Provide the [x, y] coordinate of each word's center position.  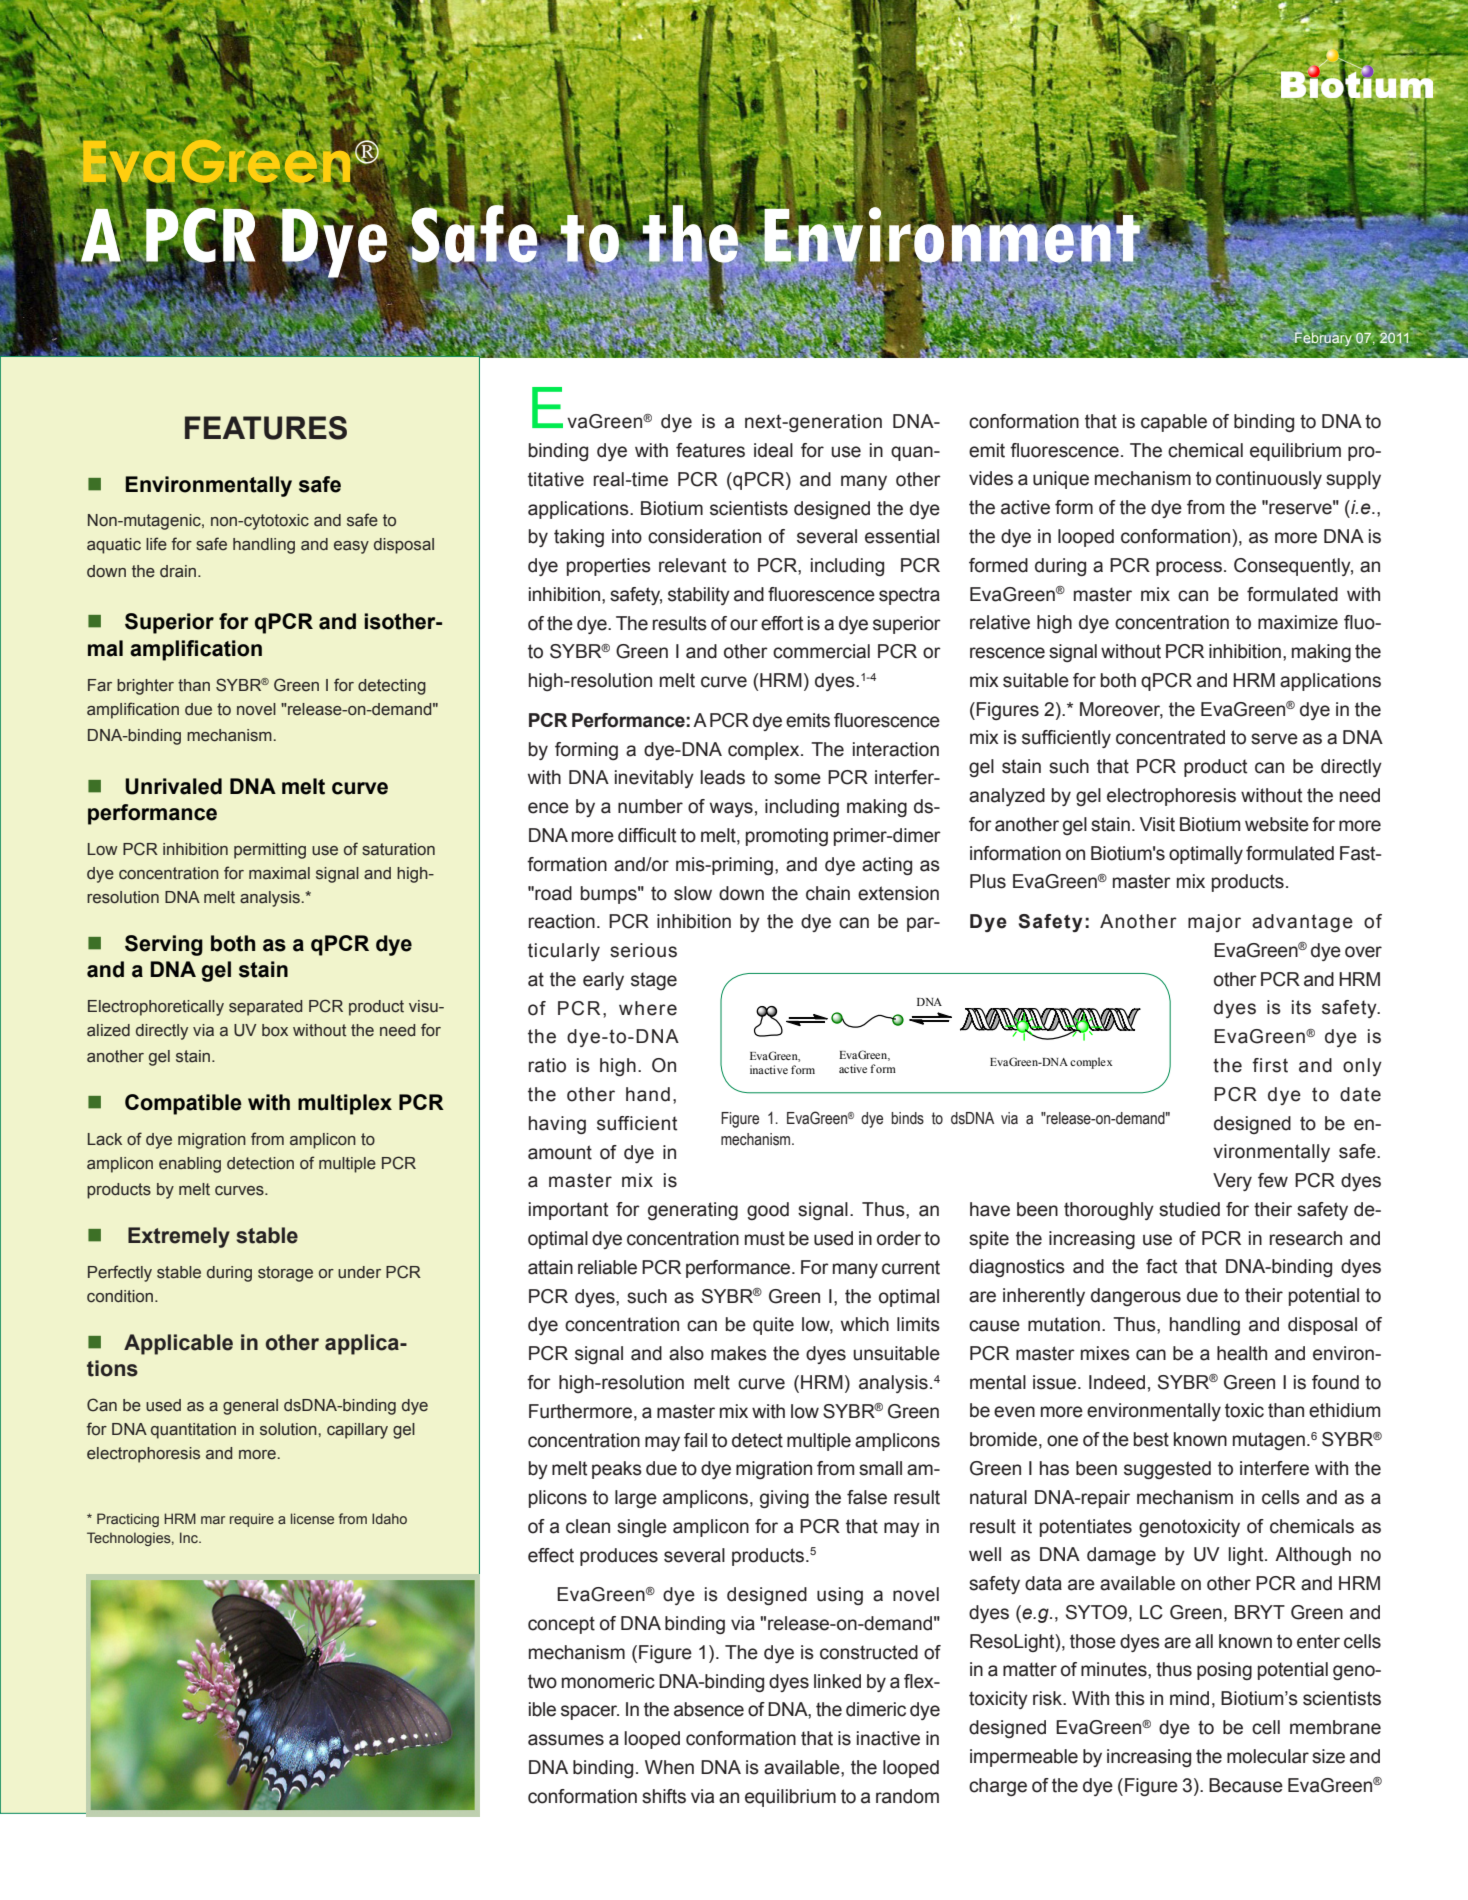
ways [731, 809]
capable [1174, 423]
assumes [566, 1740]
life [156, 544]
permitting [270, 851]
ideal [773, 450]
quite [773, 1326]
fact [1161, 1266]
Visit [1157, 824]
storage [285, 1274]
